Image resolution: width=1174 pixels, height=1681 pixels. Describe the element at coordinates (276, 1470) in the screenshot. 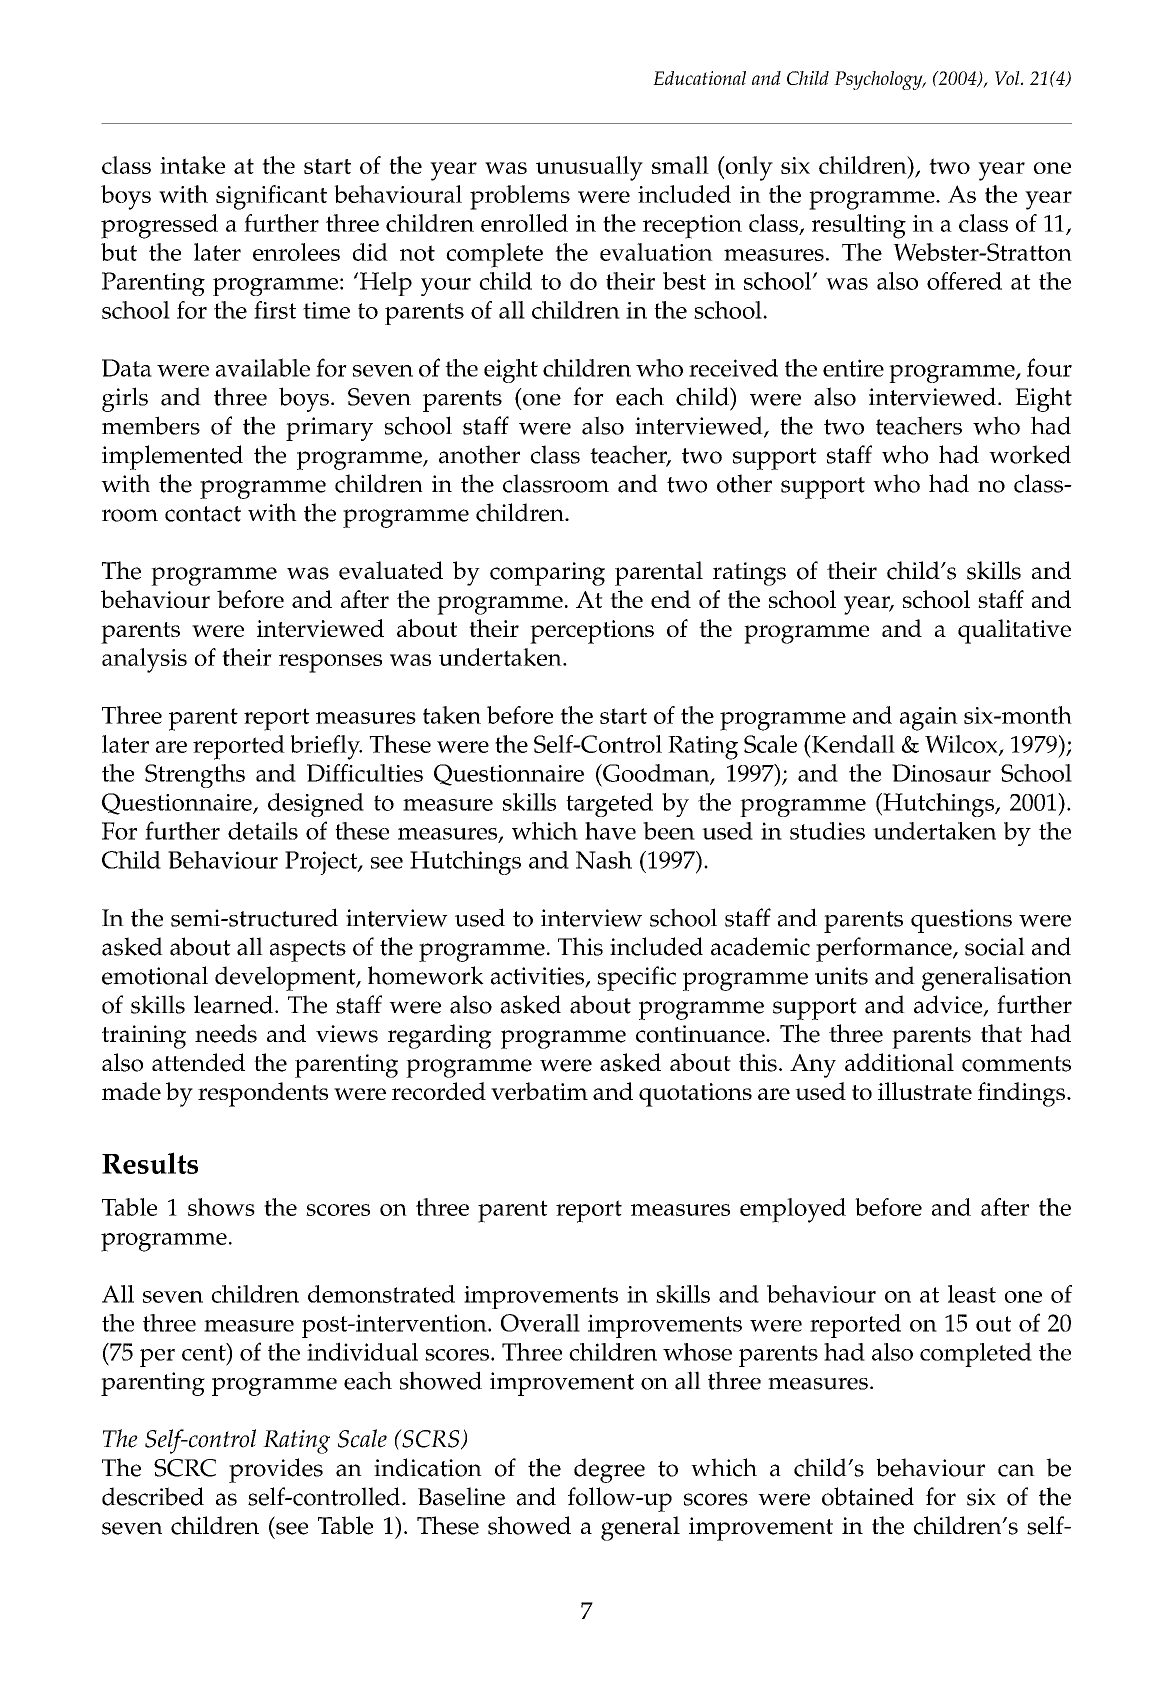

I see `provides` at that location.
